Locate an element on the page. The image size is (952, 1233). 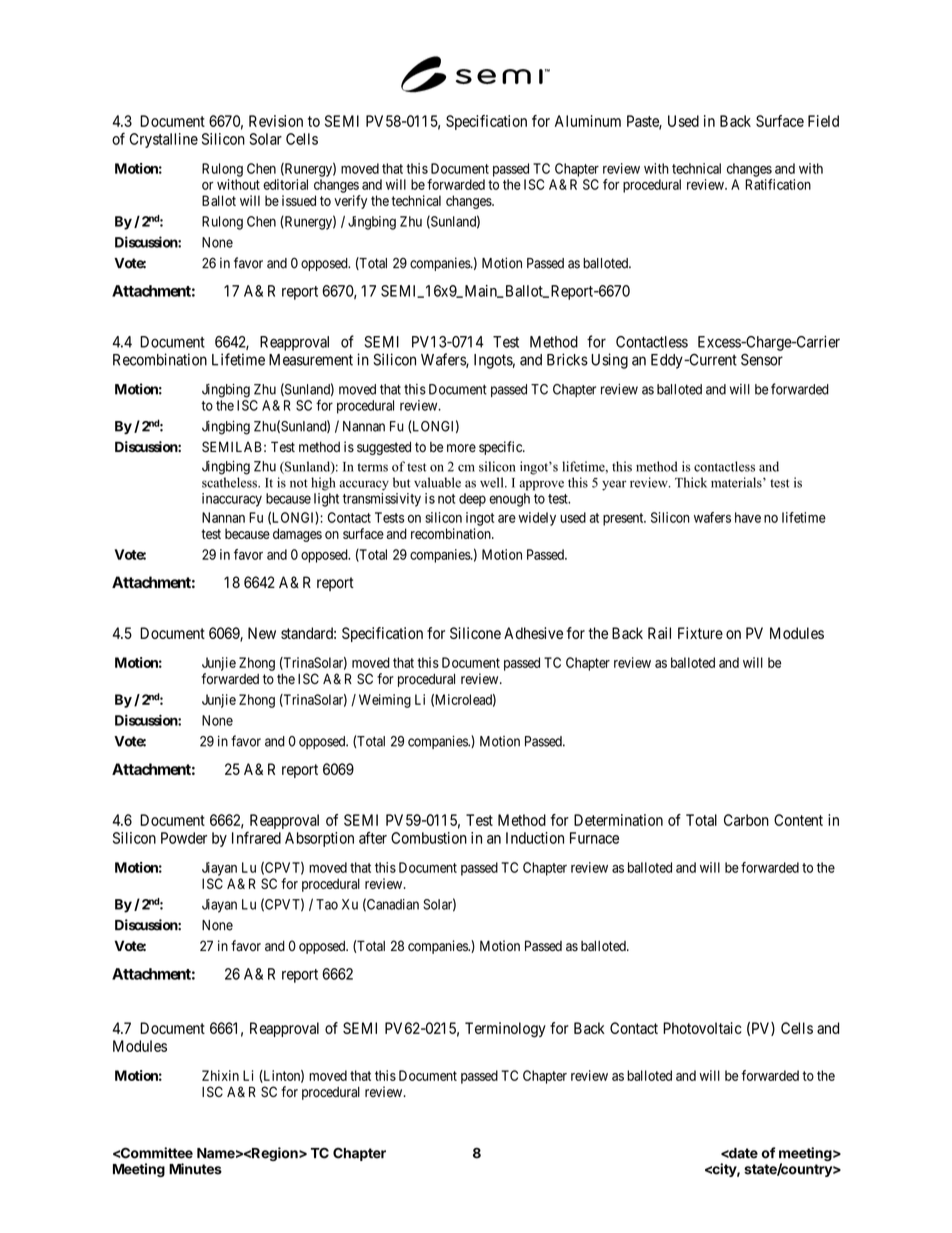
Sensor is located at coordinates (762, 360).
